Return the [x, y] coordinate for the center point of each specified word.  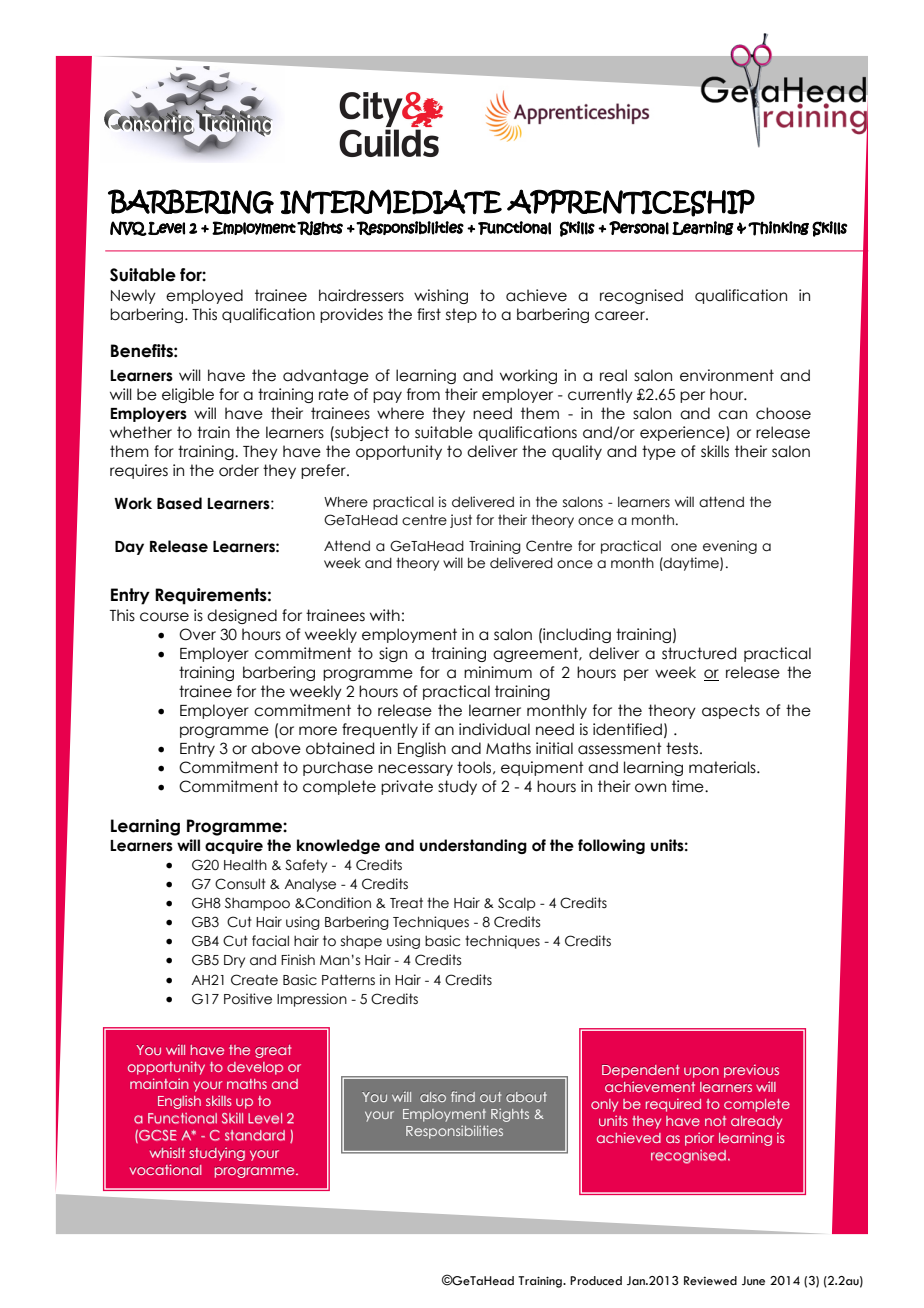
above [276, 748]
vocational [166, 1169]
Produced [596, 1281]
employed [204, 296]
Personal [639, 228]
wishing [441, 296]
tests [683, 748]
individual [494, 729]
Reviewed [710, 1281]
